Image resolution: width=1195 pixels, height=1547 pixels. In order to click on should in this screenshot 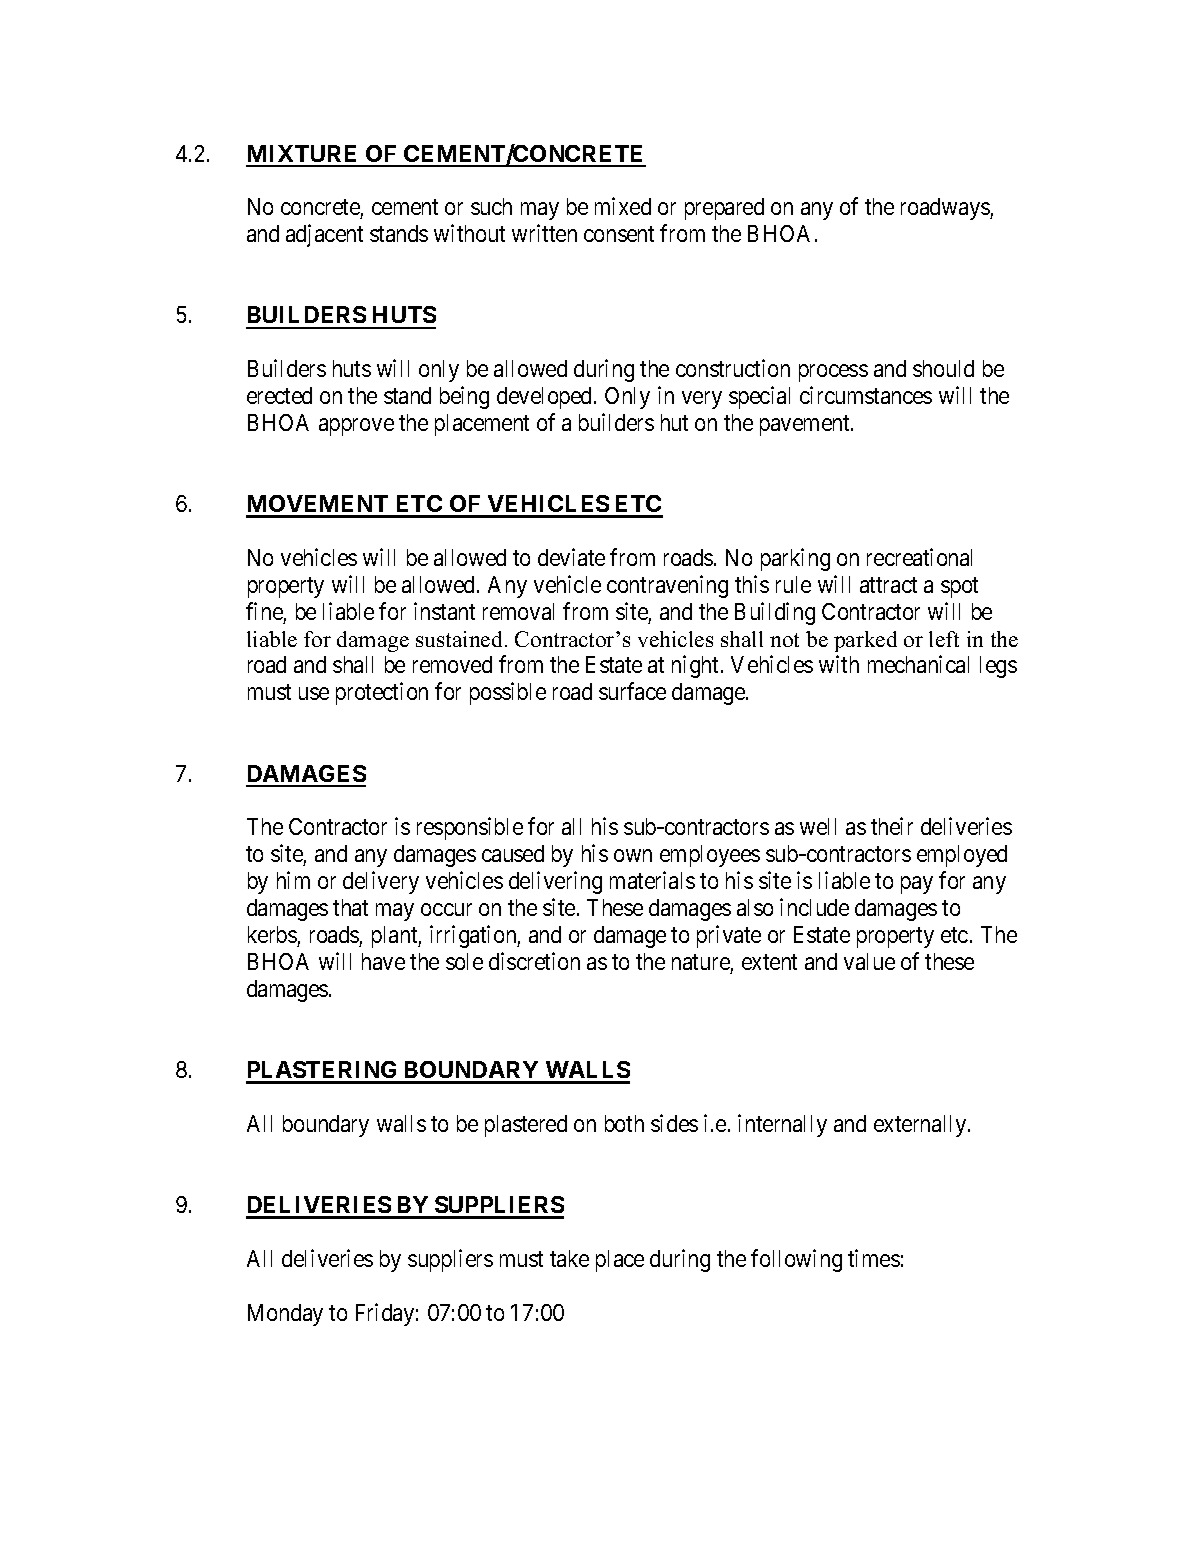, I will do `click(943, 368)`.
